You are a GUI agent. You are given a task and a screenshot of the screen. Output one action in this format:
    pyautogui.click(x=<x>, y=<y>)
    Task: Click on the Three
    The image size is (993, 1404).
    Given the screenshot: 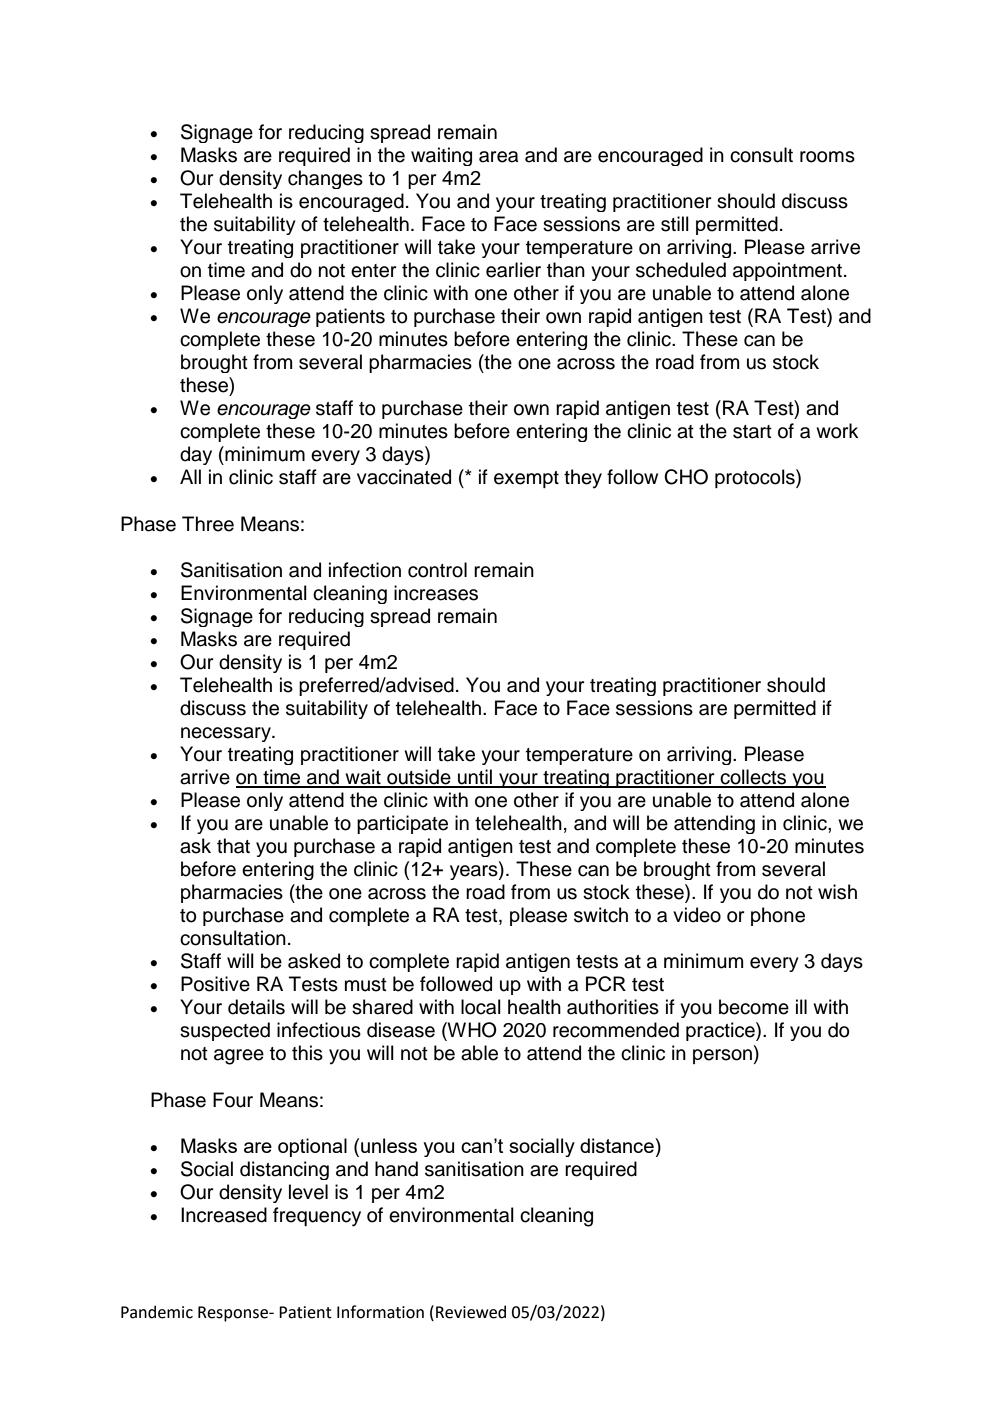 What is the action you would take?
    pyautogui.click(x=208, y=524)
